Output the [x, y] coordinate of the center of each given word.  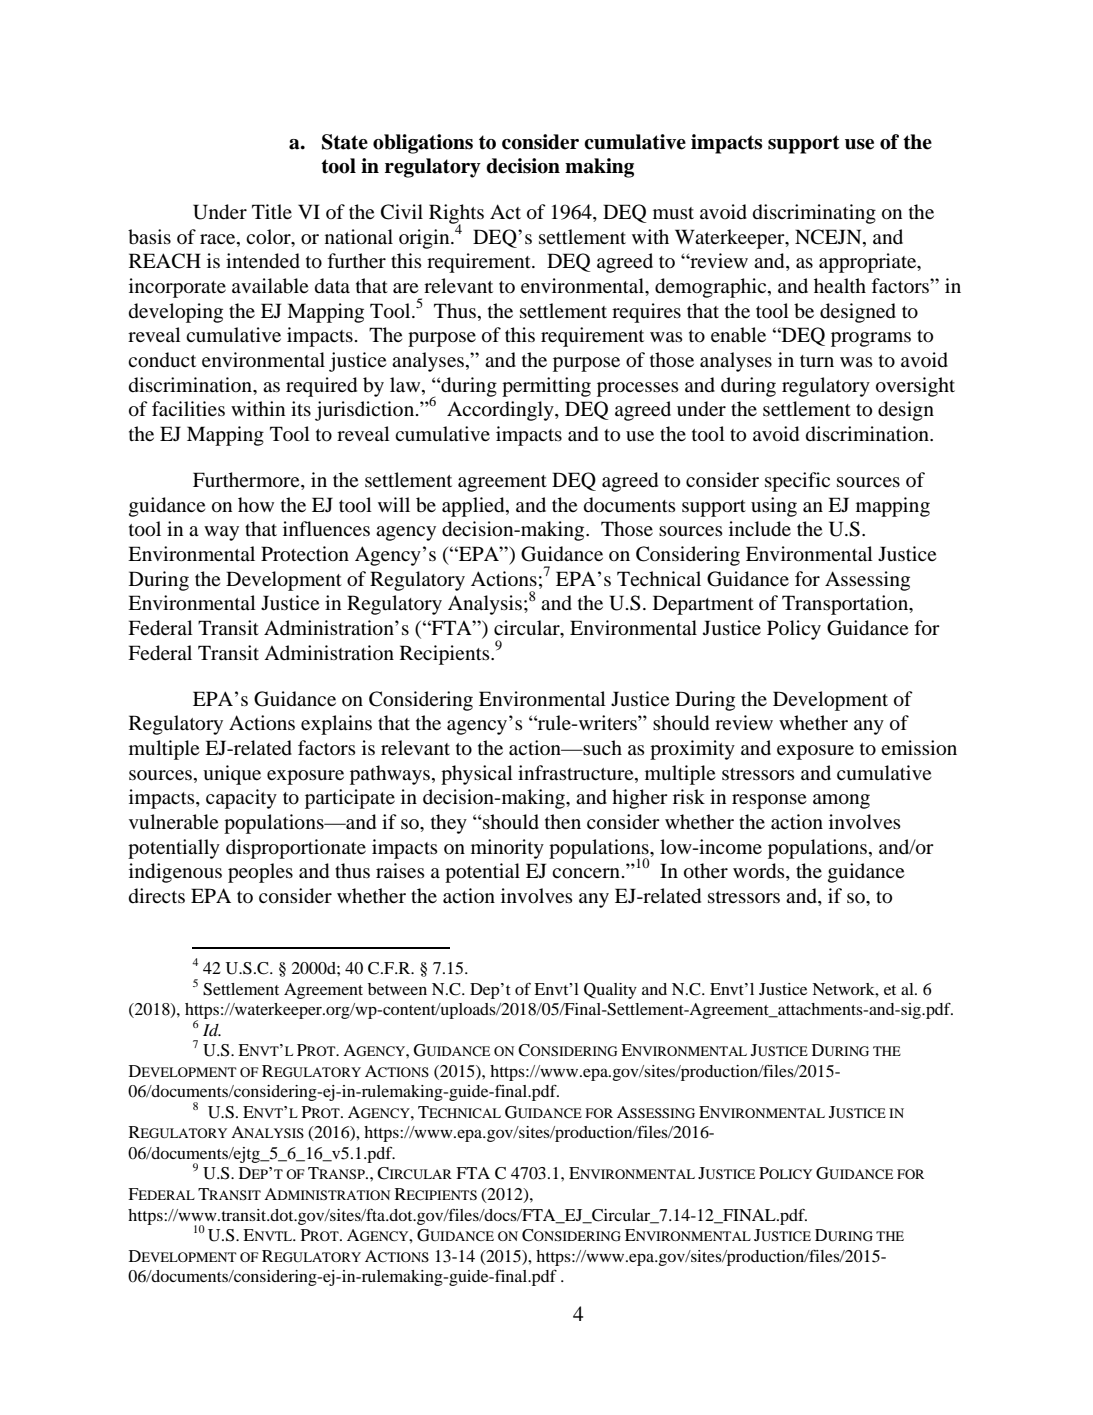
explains [336, 725]
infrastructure [577, 773]
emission [919, 748]
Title [272, 211]
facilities [188, 408]
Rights [456, 215]
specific [797, 482]
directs [157, 896]
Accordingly [501, 411]
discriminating [814, 214]
